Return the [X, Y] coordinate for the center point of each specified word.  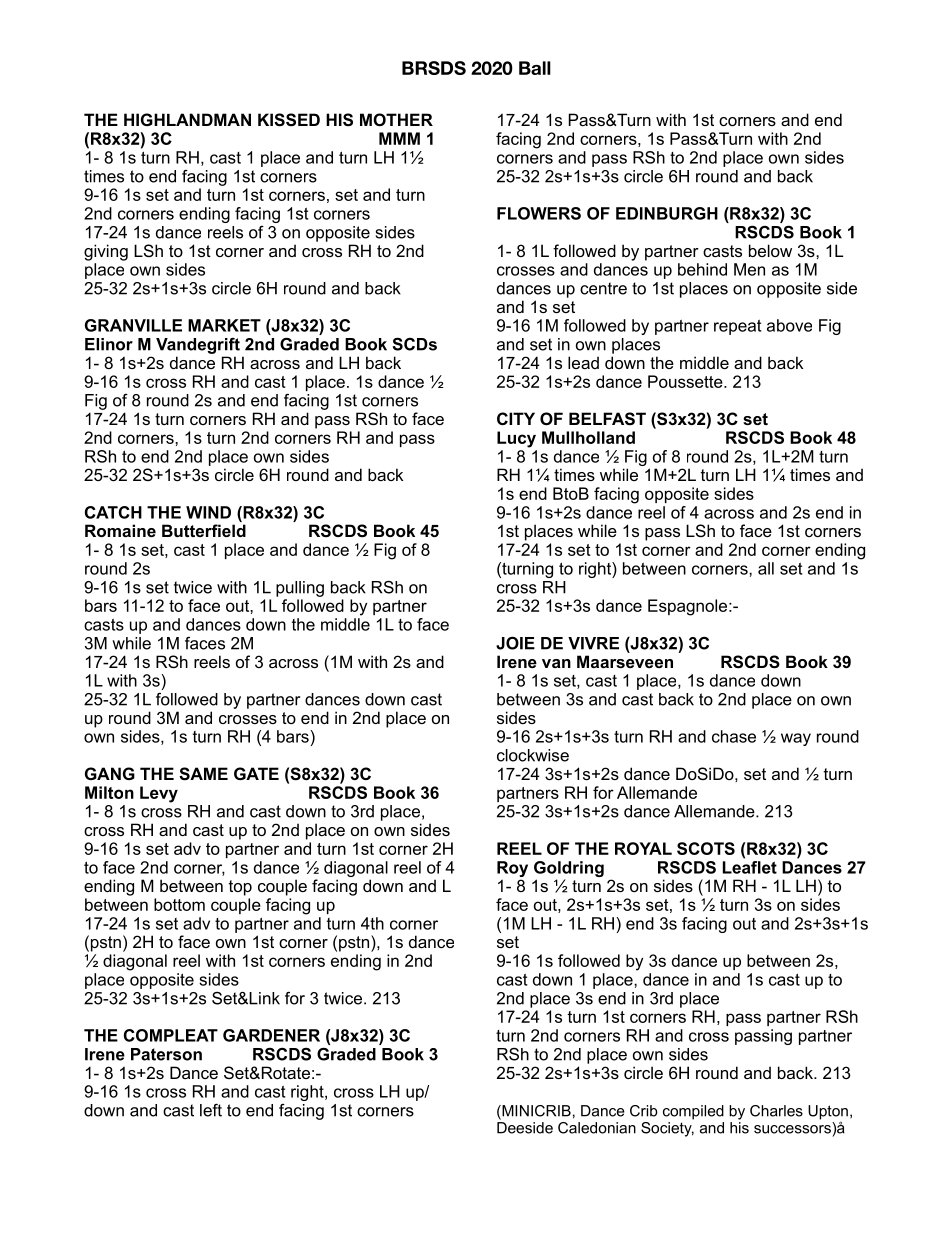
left [211, 1110]
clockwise [533, 755]
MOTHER [396, 119]
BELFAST [607, 419]
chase [734, 736]
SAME [203, 774]
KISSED [289, 120]
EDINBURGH [667, 213]
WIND [208, 512]
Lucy [516, 439]
